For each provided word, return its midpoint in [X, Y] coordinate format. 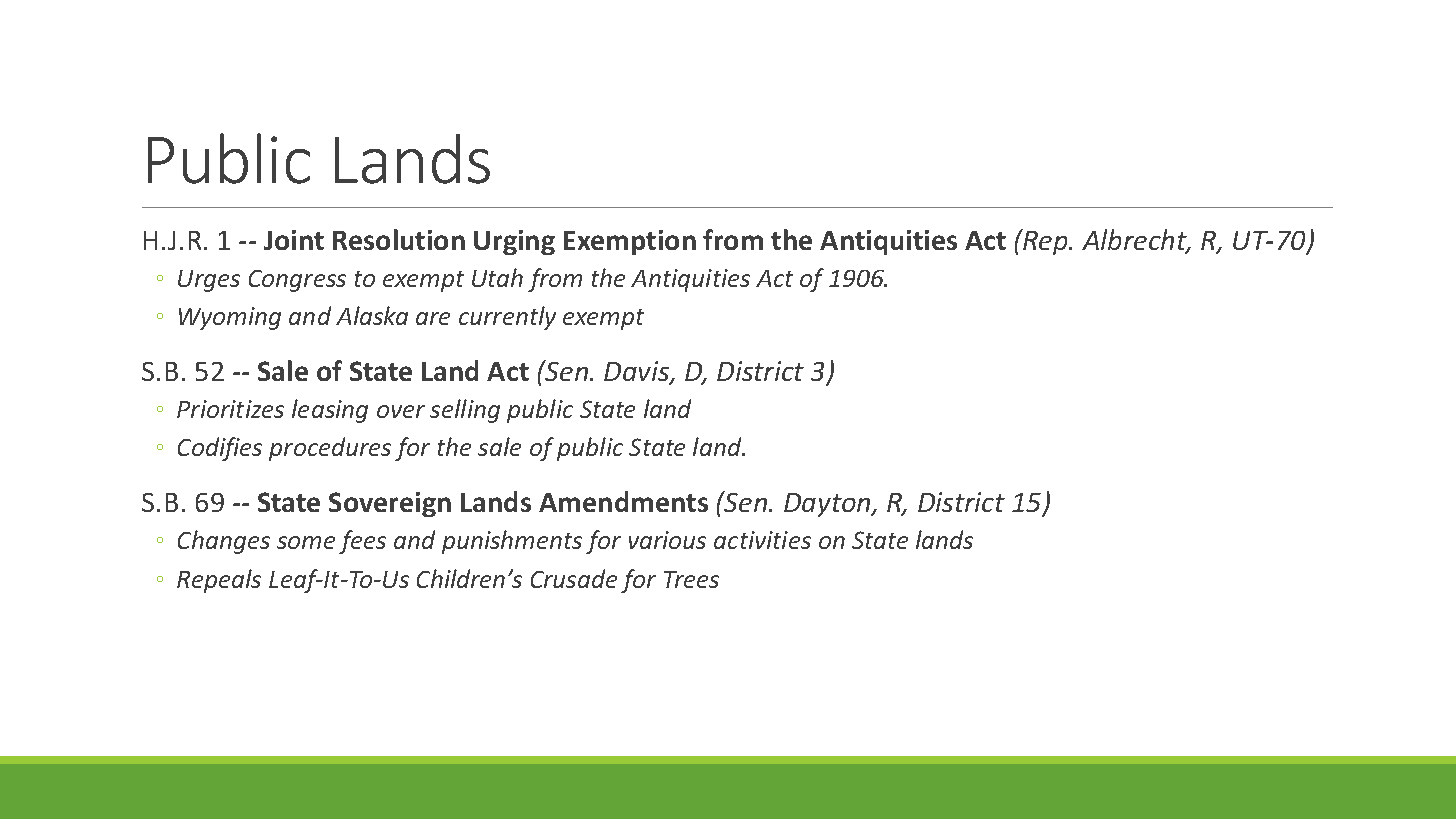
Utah [497, 277]
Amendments [623, 501]
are [433, 318]
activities [762, 540]
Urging [514, 242]
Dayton [828, 505]
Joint [294, 240]
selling [465, 411]
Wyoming [230, 318]
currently [507, 318]
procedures [330, 449]
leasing [330, 411]
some [306, 542]
